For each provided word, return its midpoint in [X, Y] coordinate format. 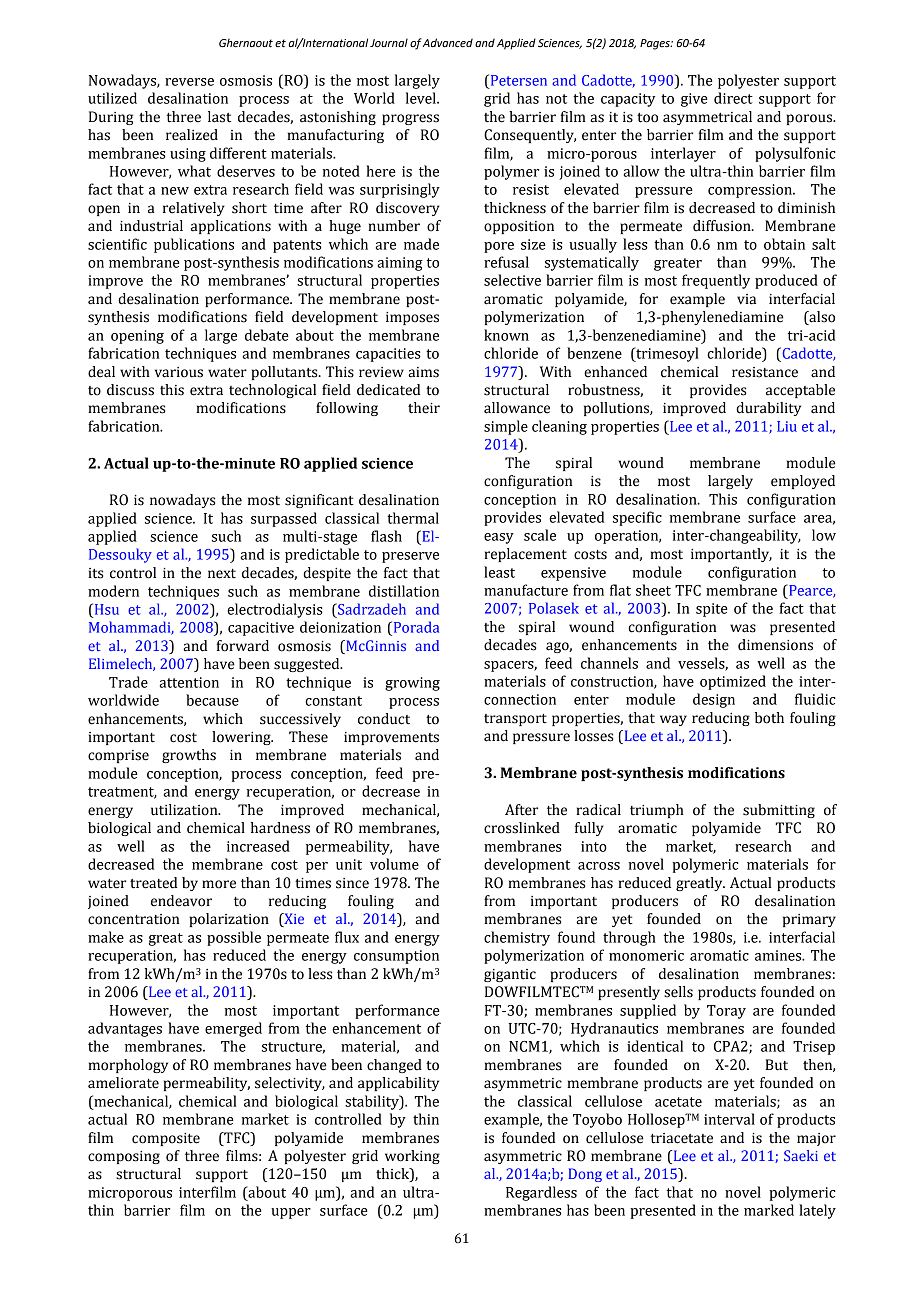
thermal [413, 518]
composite [166, 1139]
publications [194, 245]
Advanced [448, 43]
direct [733, 98]
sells [678, 992]
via [746, 299]
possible [234, 938]
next [222, 574]
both [769, 718]
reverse [189, 82]
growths [189, 756]
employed [803, 482]
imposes [412, 318]
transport [515, 720]
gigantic [510, 975]
